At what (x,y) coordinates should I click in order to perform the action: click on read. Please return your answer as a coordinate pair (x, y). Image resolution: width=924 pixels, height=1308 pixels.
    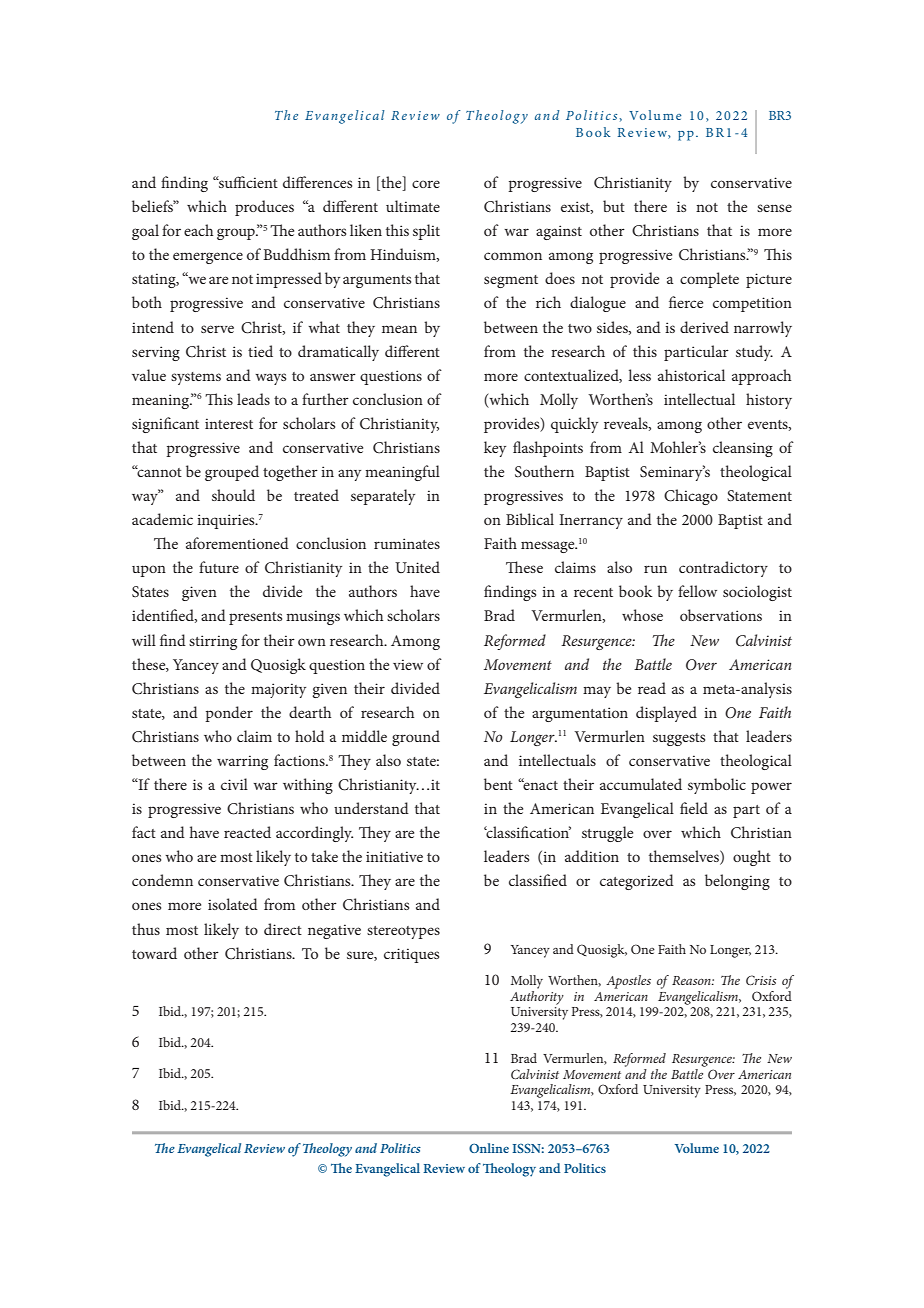
    Looking at the image, I should click on (652, 688).
